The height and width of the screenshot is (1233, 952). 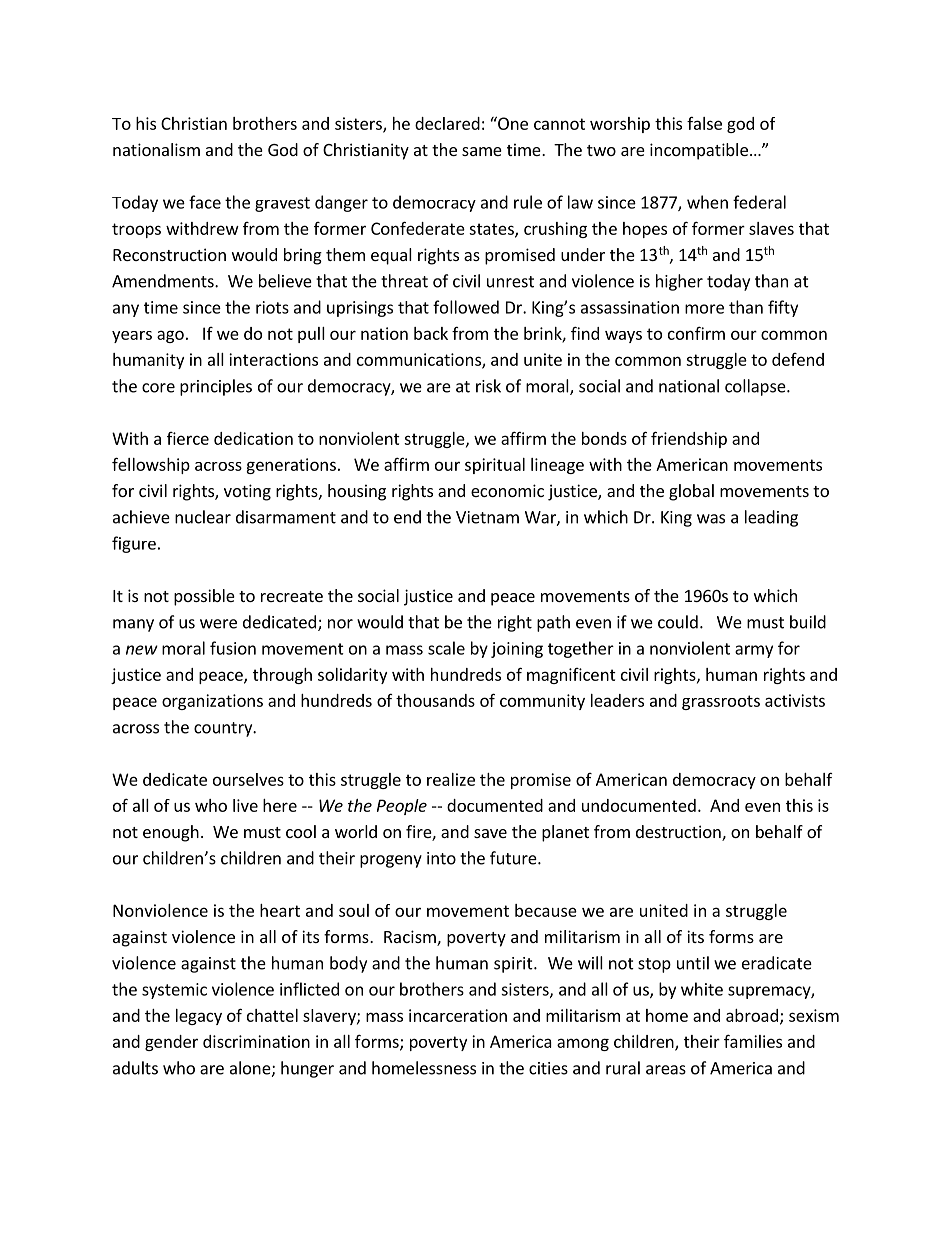 What do you see at coordinates (199, 1017) in the screenshot?
I see `legacy` at bounding box center [199, 1017].
